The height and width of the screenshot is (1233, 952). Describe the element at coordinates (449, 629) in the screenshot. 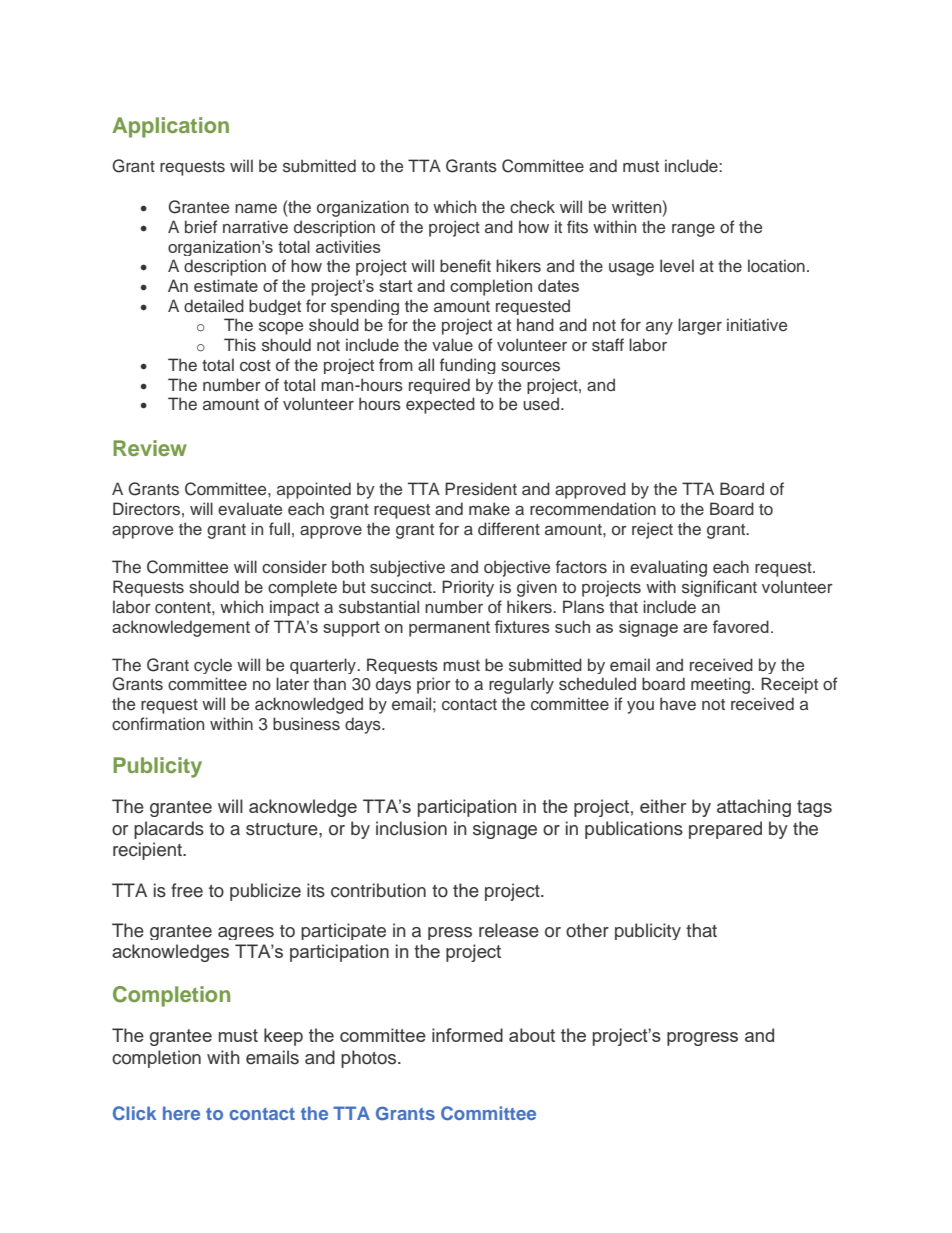

I see `permanent` at that location.
